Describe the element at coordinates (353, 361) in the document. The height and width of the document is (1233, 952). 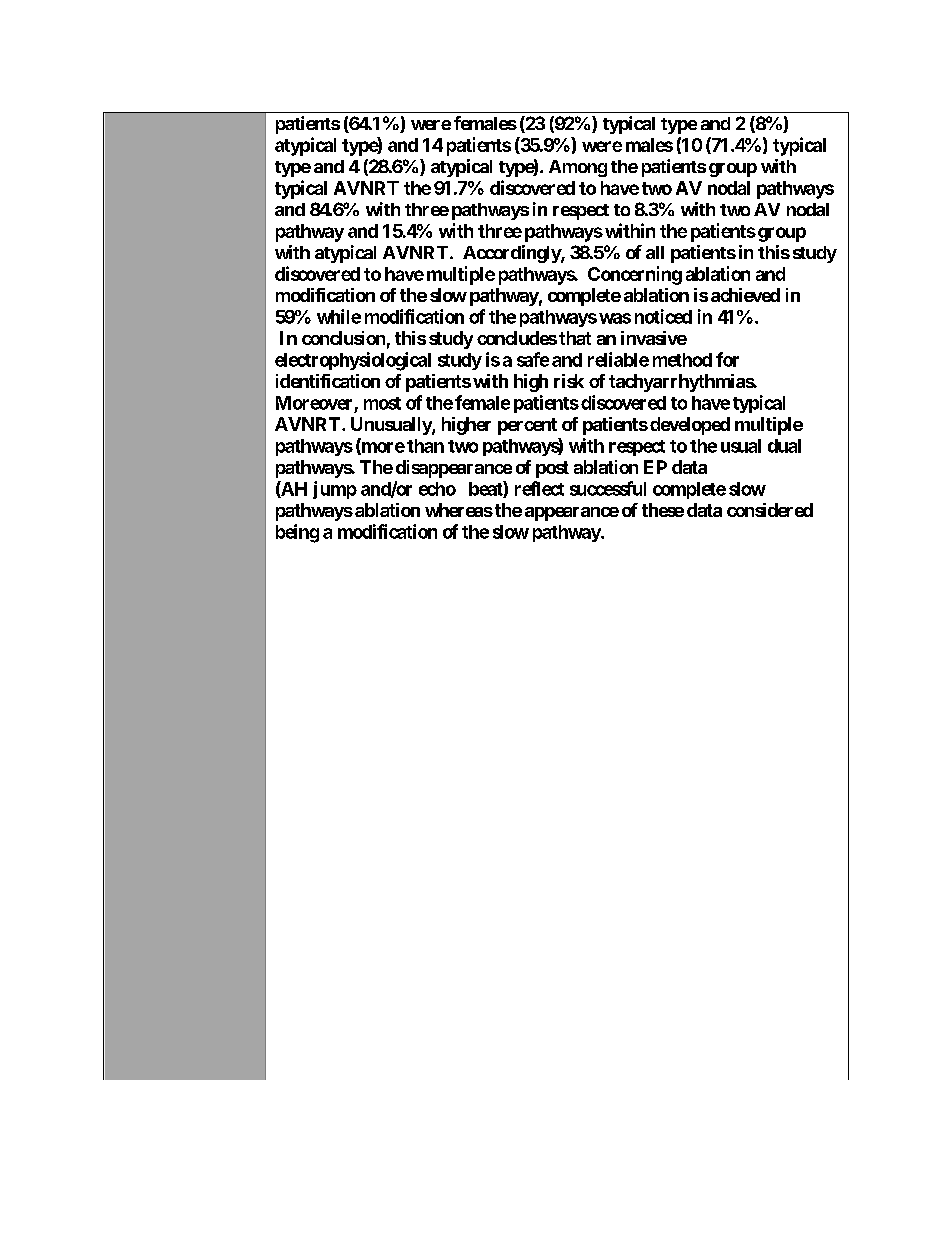
I see `electrophysiological` at that location.
